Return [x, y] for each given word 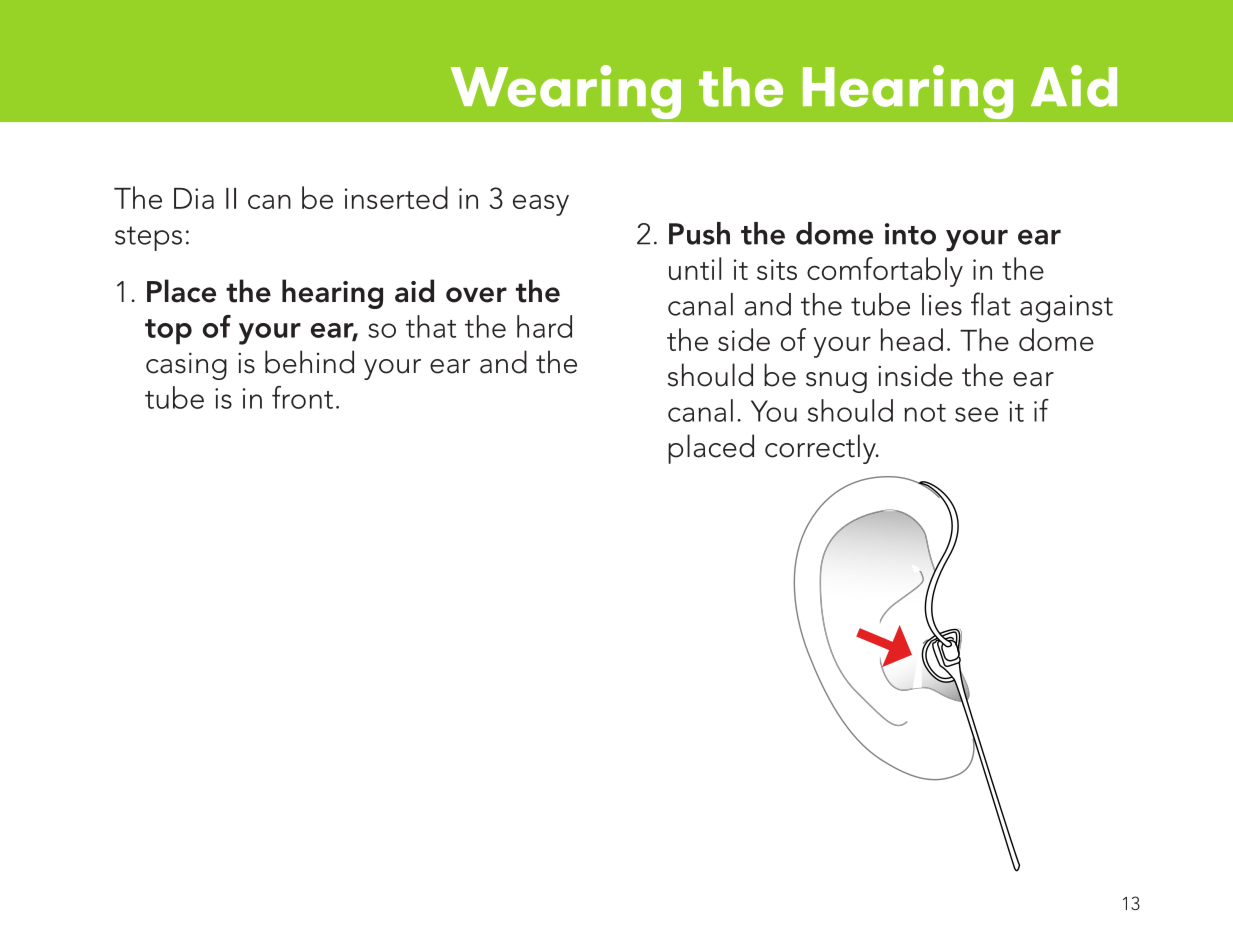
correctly [821, 449]
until [695, 268]
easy [541, 205]
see [976, 414]
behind [309, 362]
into [910, 234]
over [476, 295]
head [912, 339]
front [302, 397]
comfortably [885, 272]
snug [836, 382]
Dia [194, 198]
